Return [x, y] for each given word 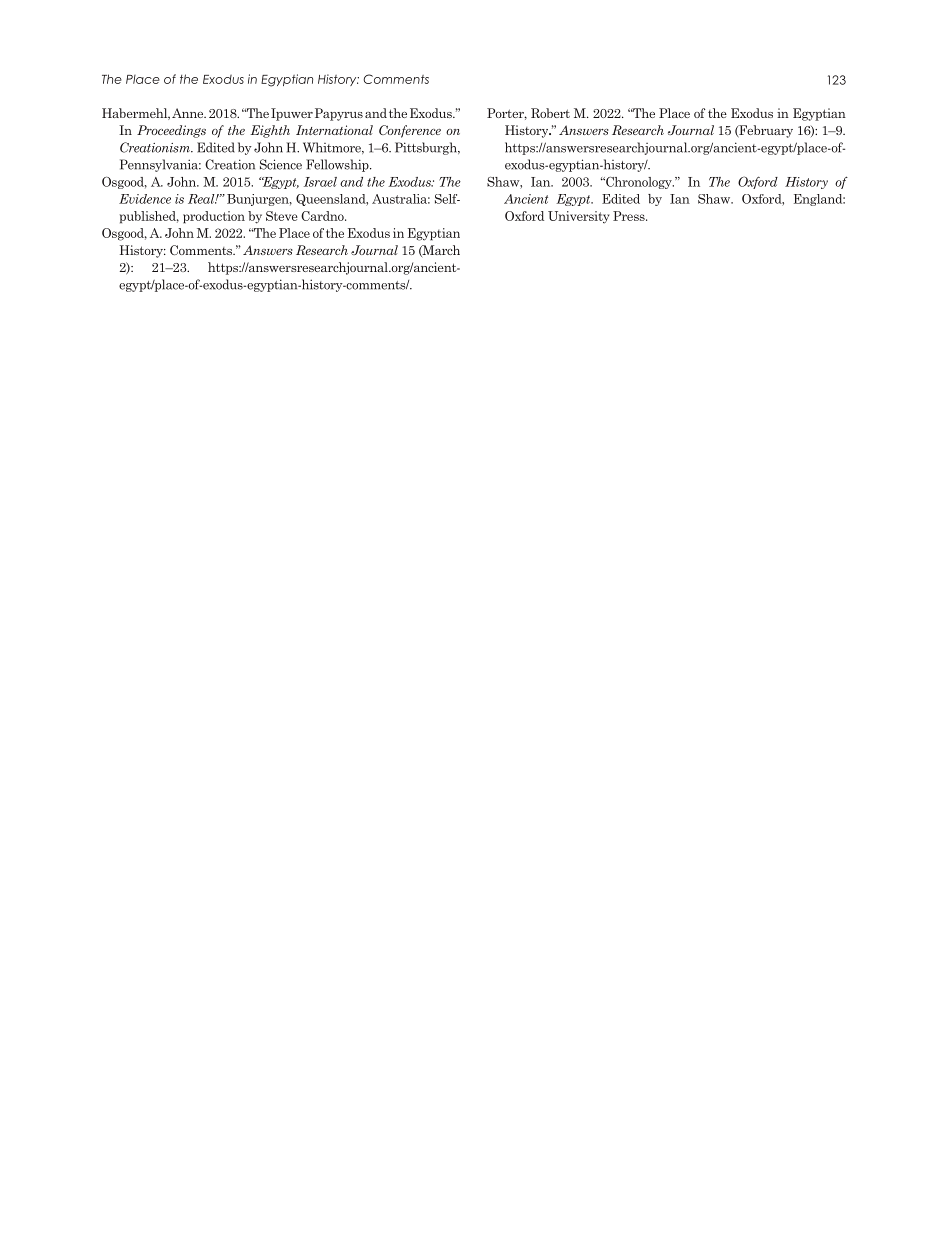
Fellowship [338, 165]
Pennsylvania [160, 165]
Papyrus [339, 114]
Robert [550, 113]
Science [281, 164]
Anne [189, 113]
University [579, 217]
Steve [282, 216]
